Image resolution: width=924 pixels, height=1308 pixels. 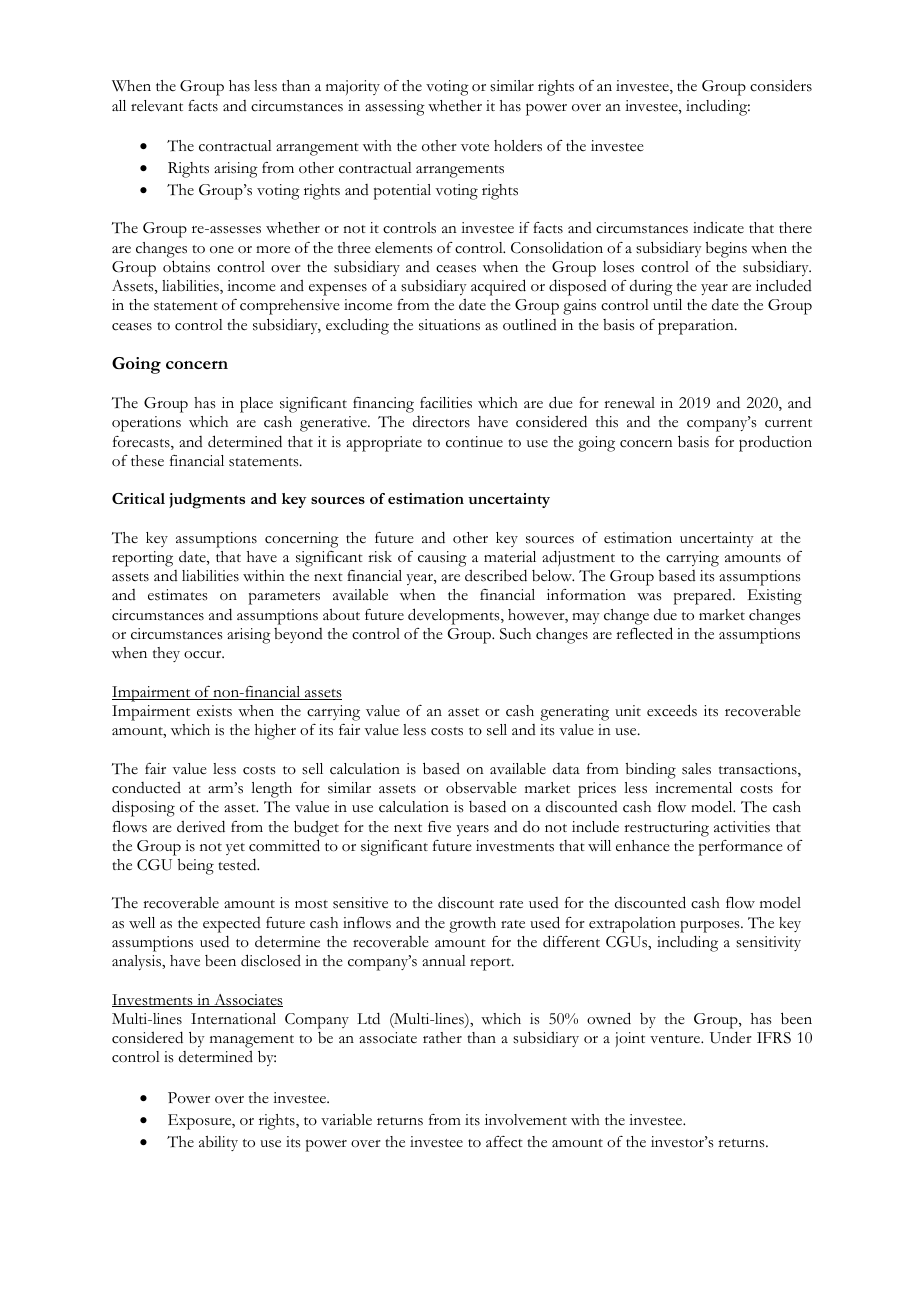 I want to click on vote, so click(x=475, y=147).
